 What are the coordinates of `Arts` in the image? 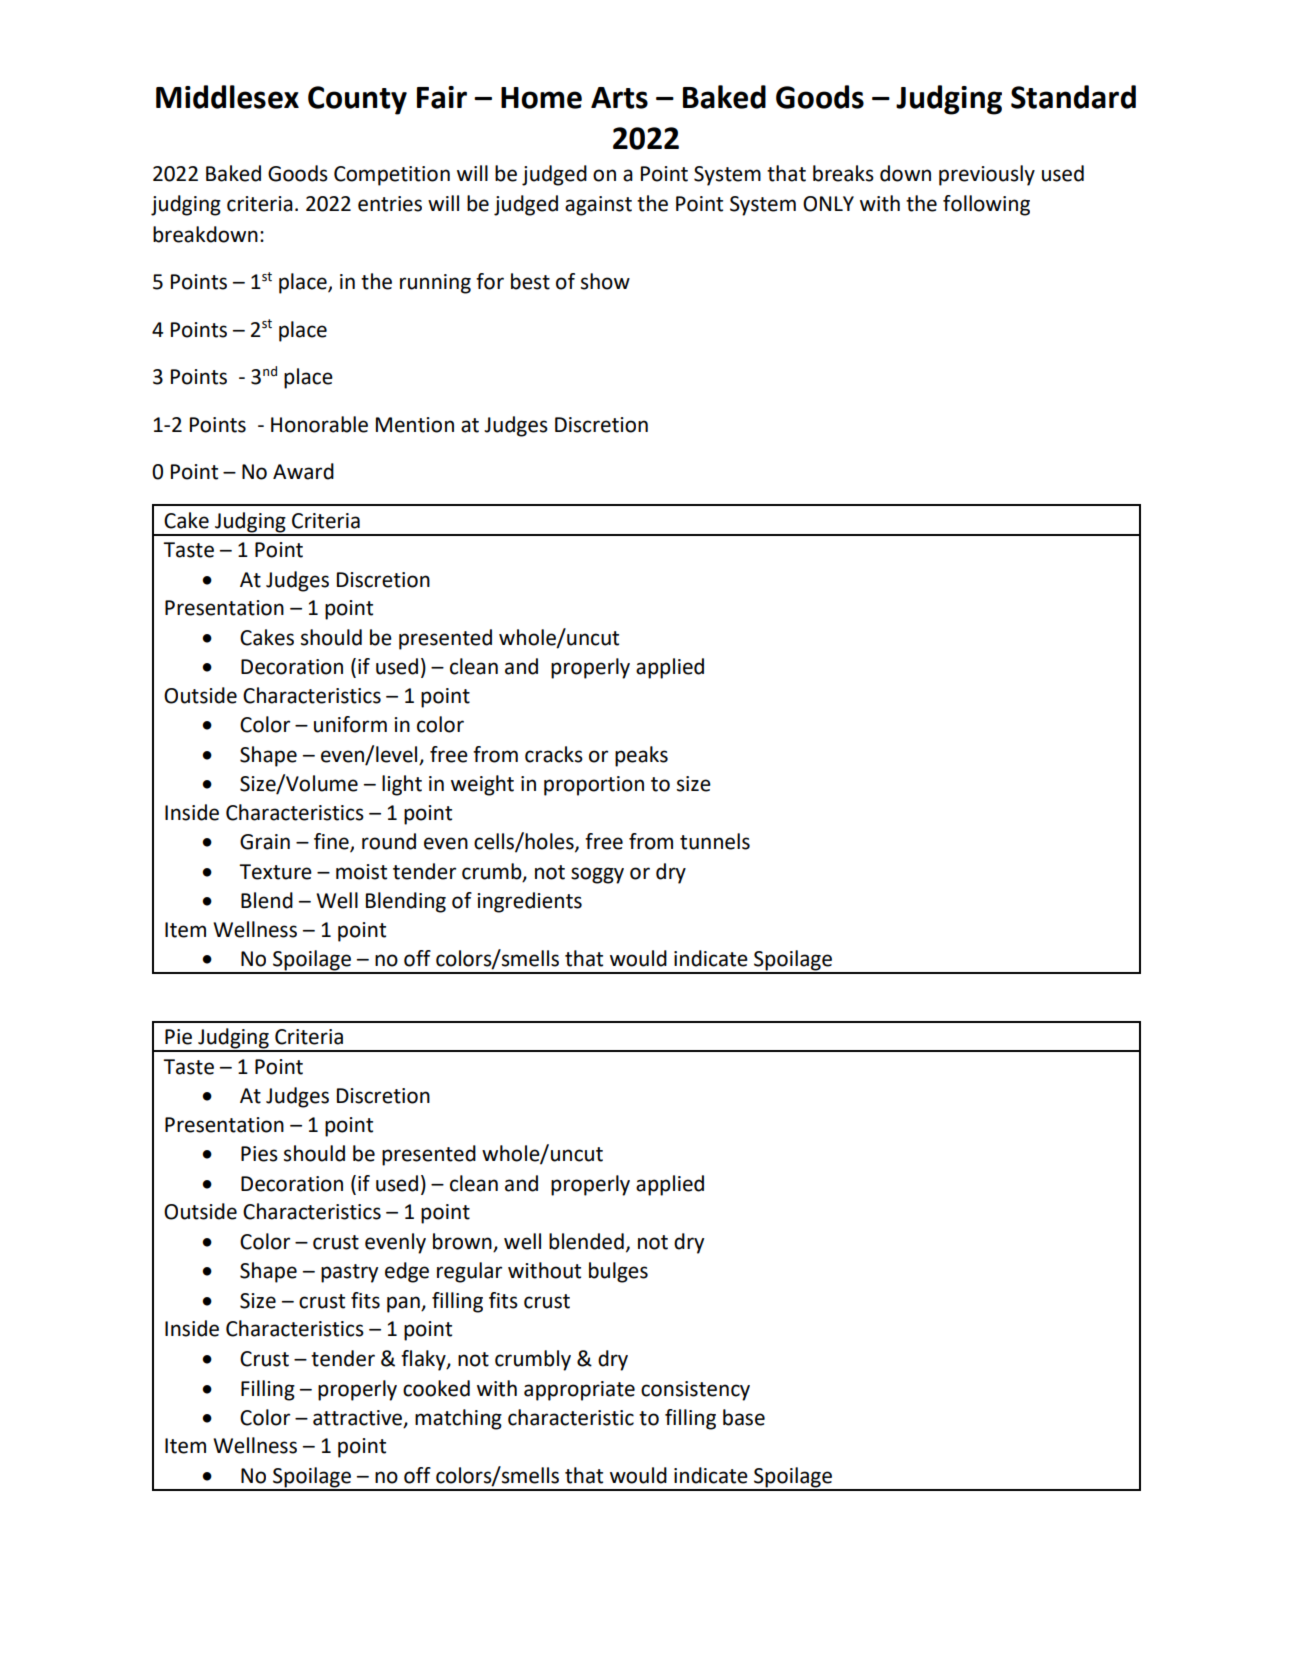 It's located at (619, 98).
